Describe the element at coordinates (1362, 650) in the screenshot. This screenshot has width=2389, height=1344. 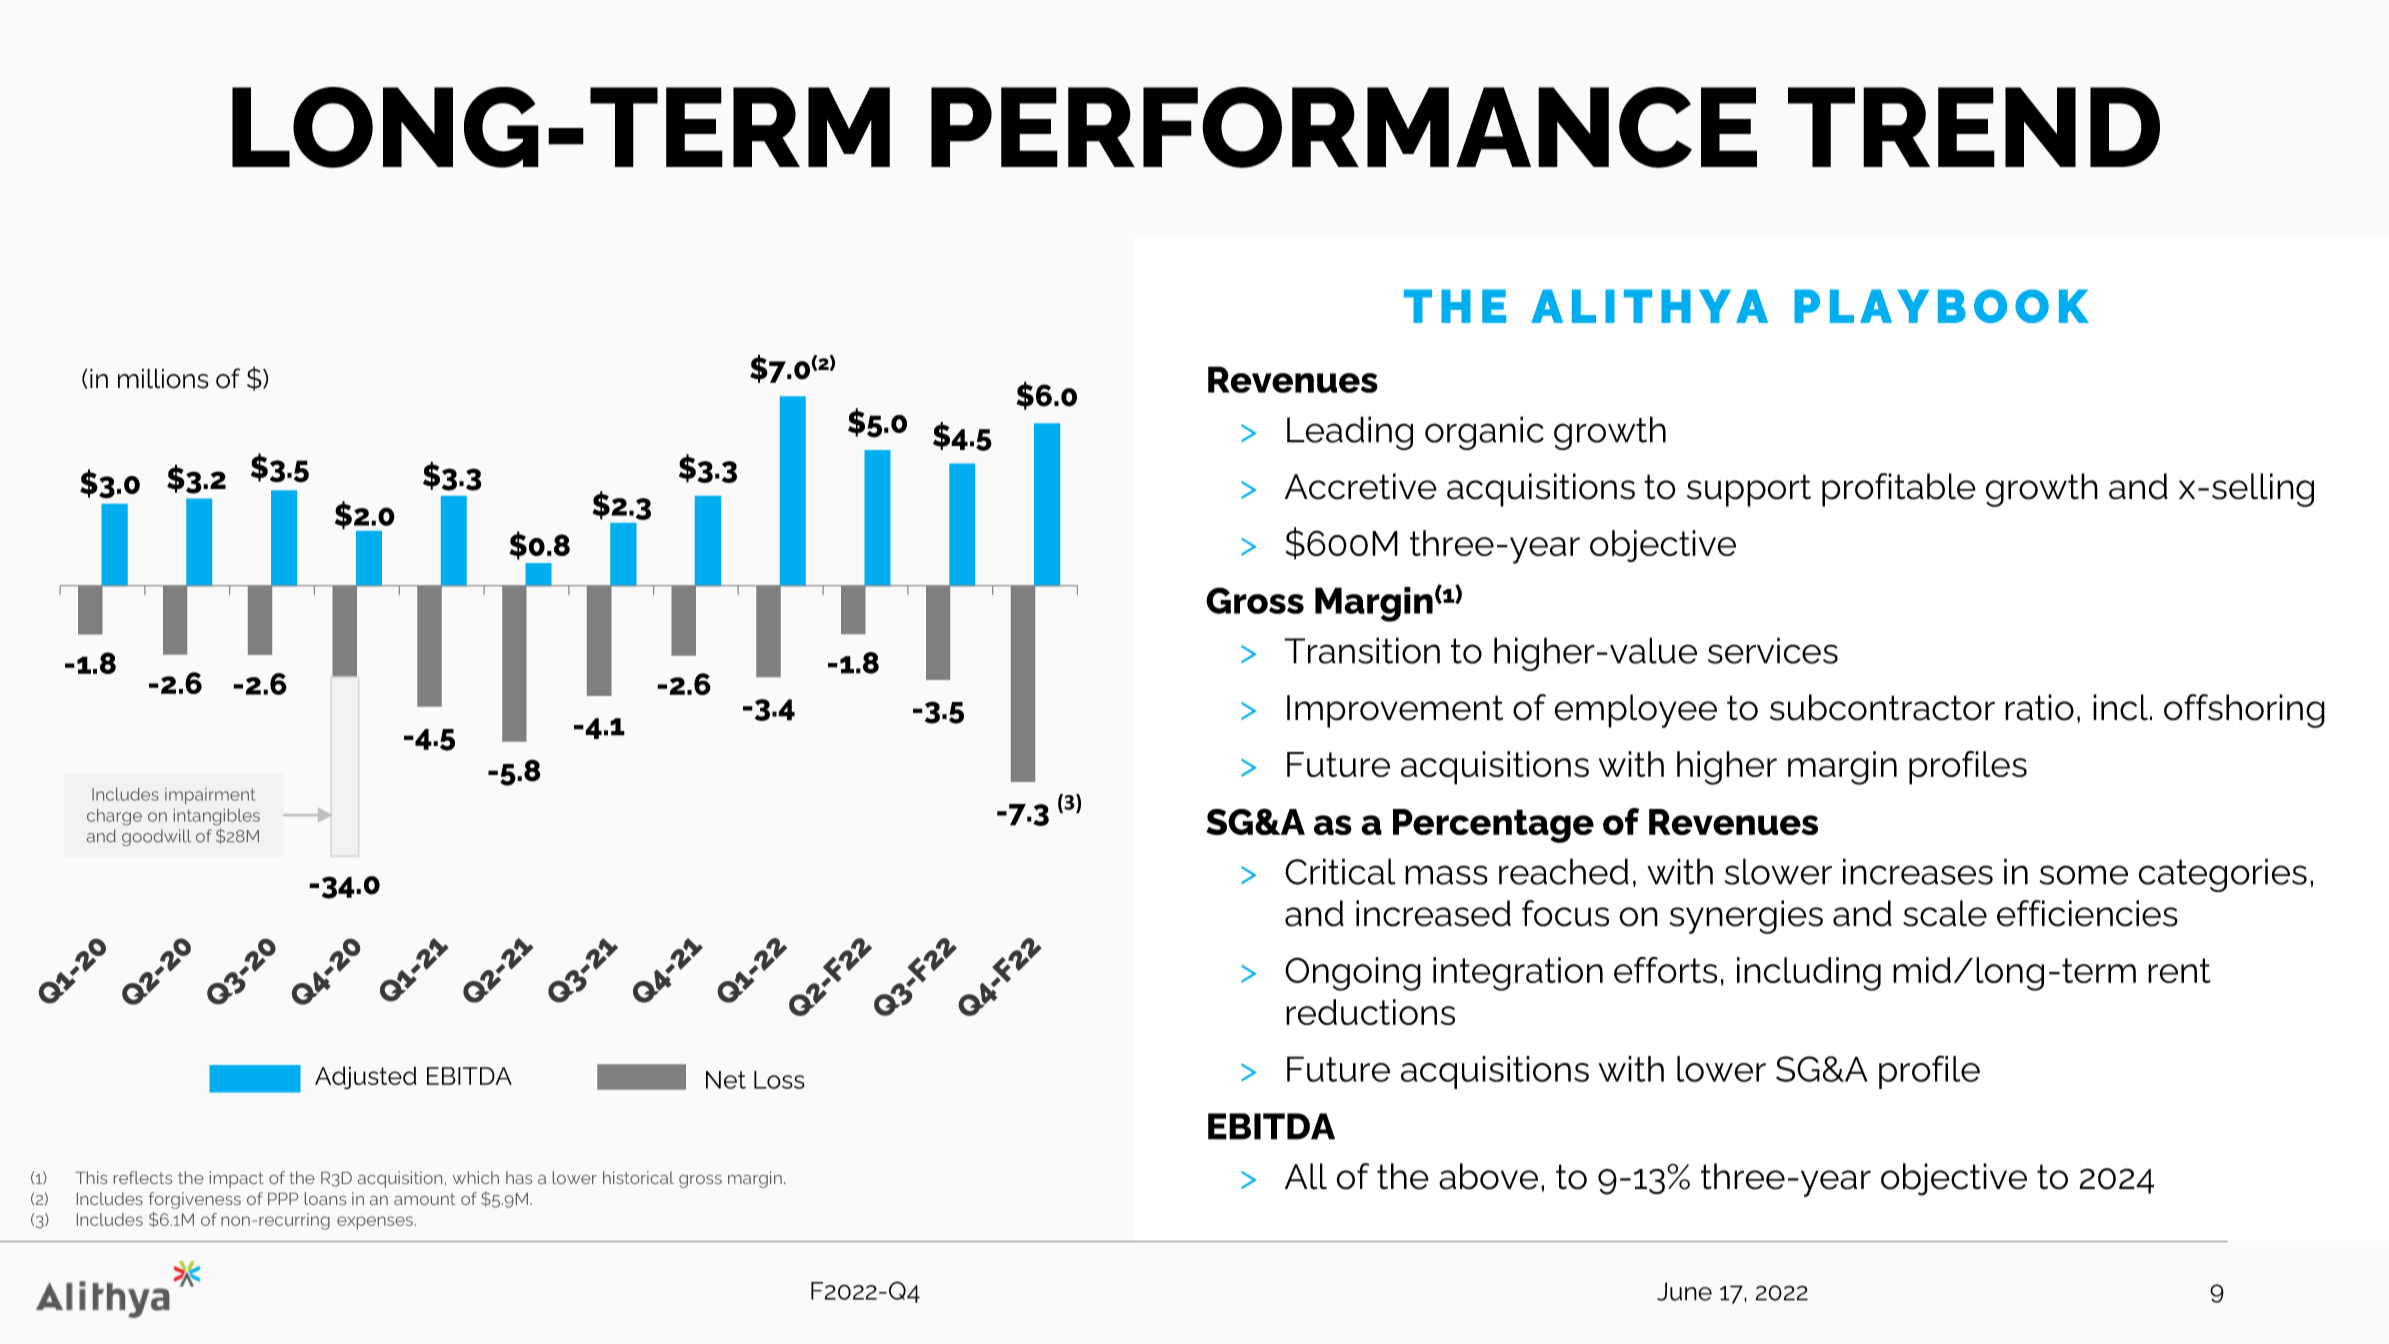
I see `Transition` at that location.
